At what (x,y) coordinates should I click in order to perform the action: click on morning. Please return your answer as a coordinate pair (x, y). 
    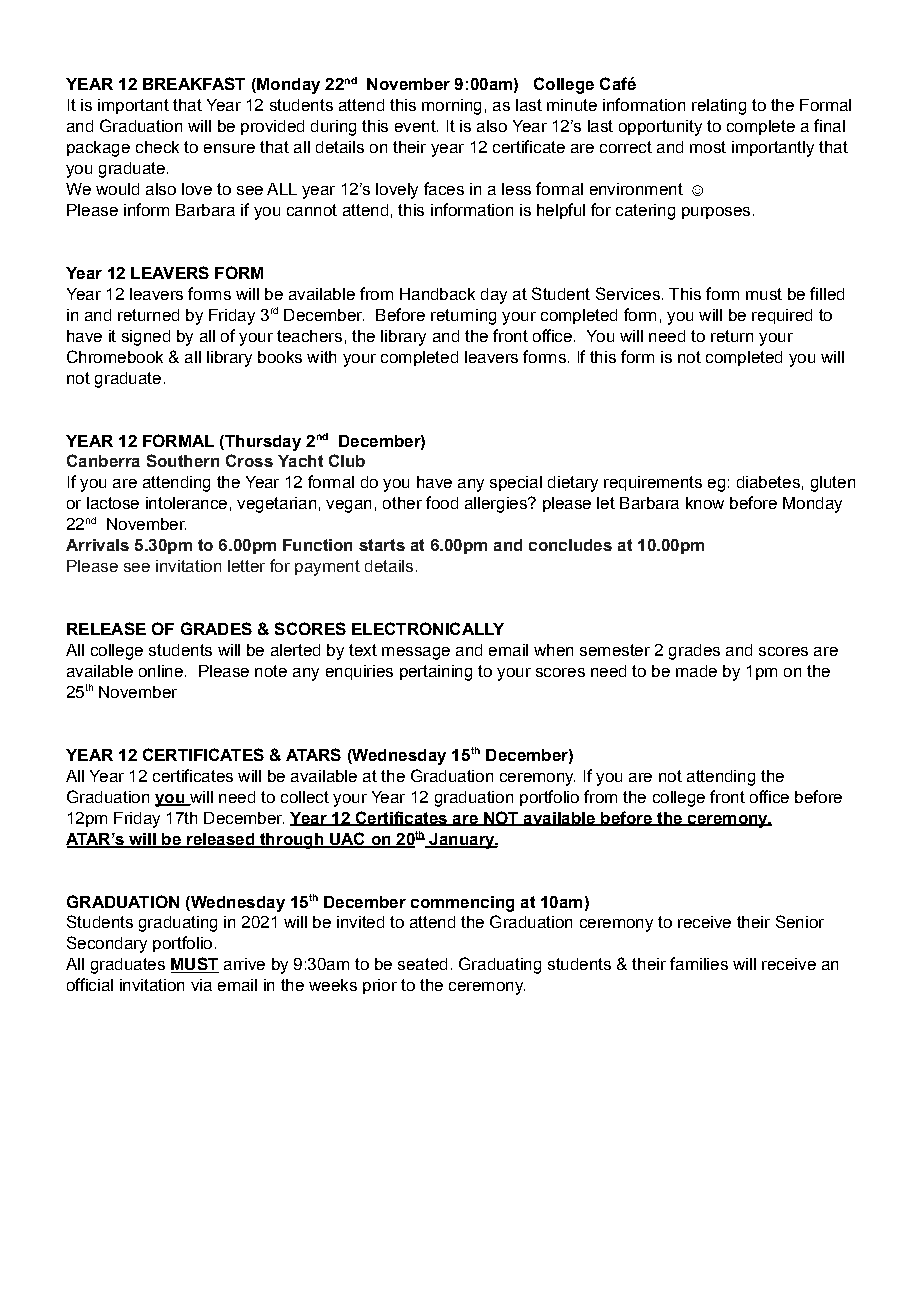
    Looking at the image, I should click on (451, 107).
